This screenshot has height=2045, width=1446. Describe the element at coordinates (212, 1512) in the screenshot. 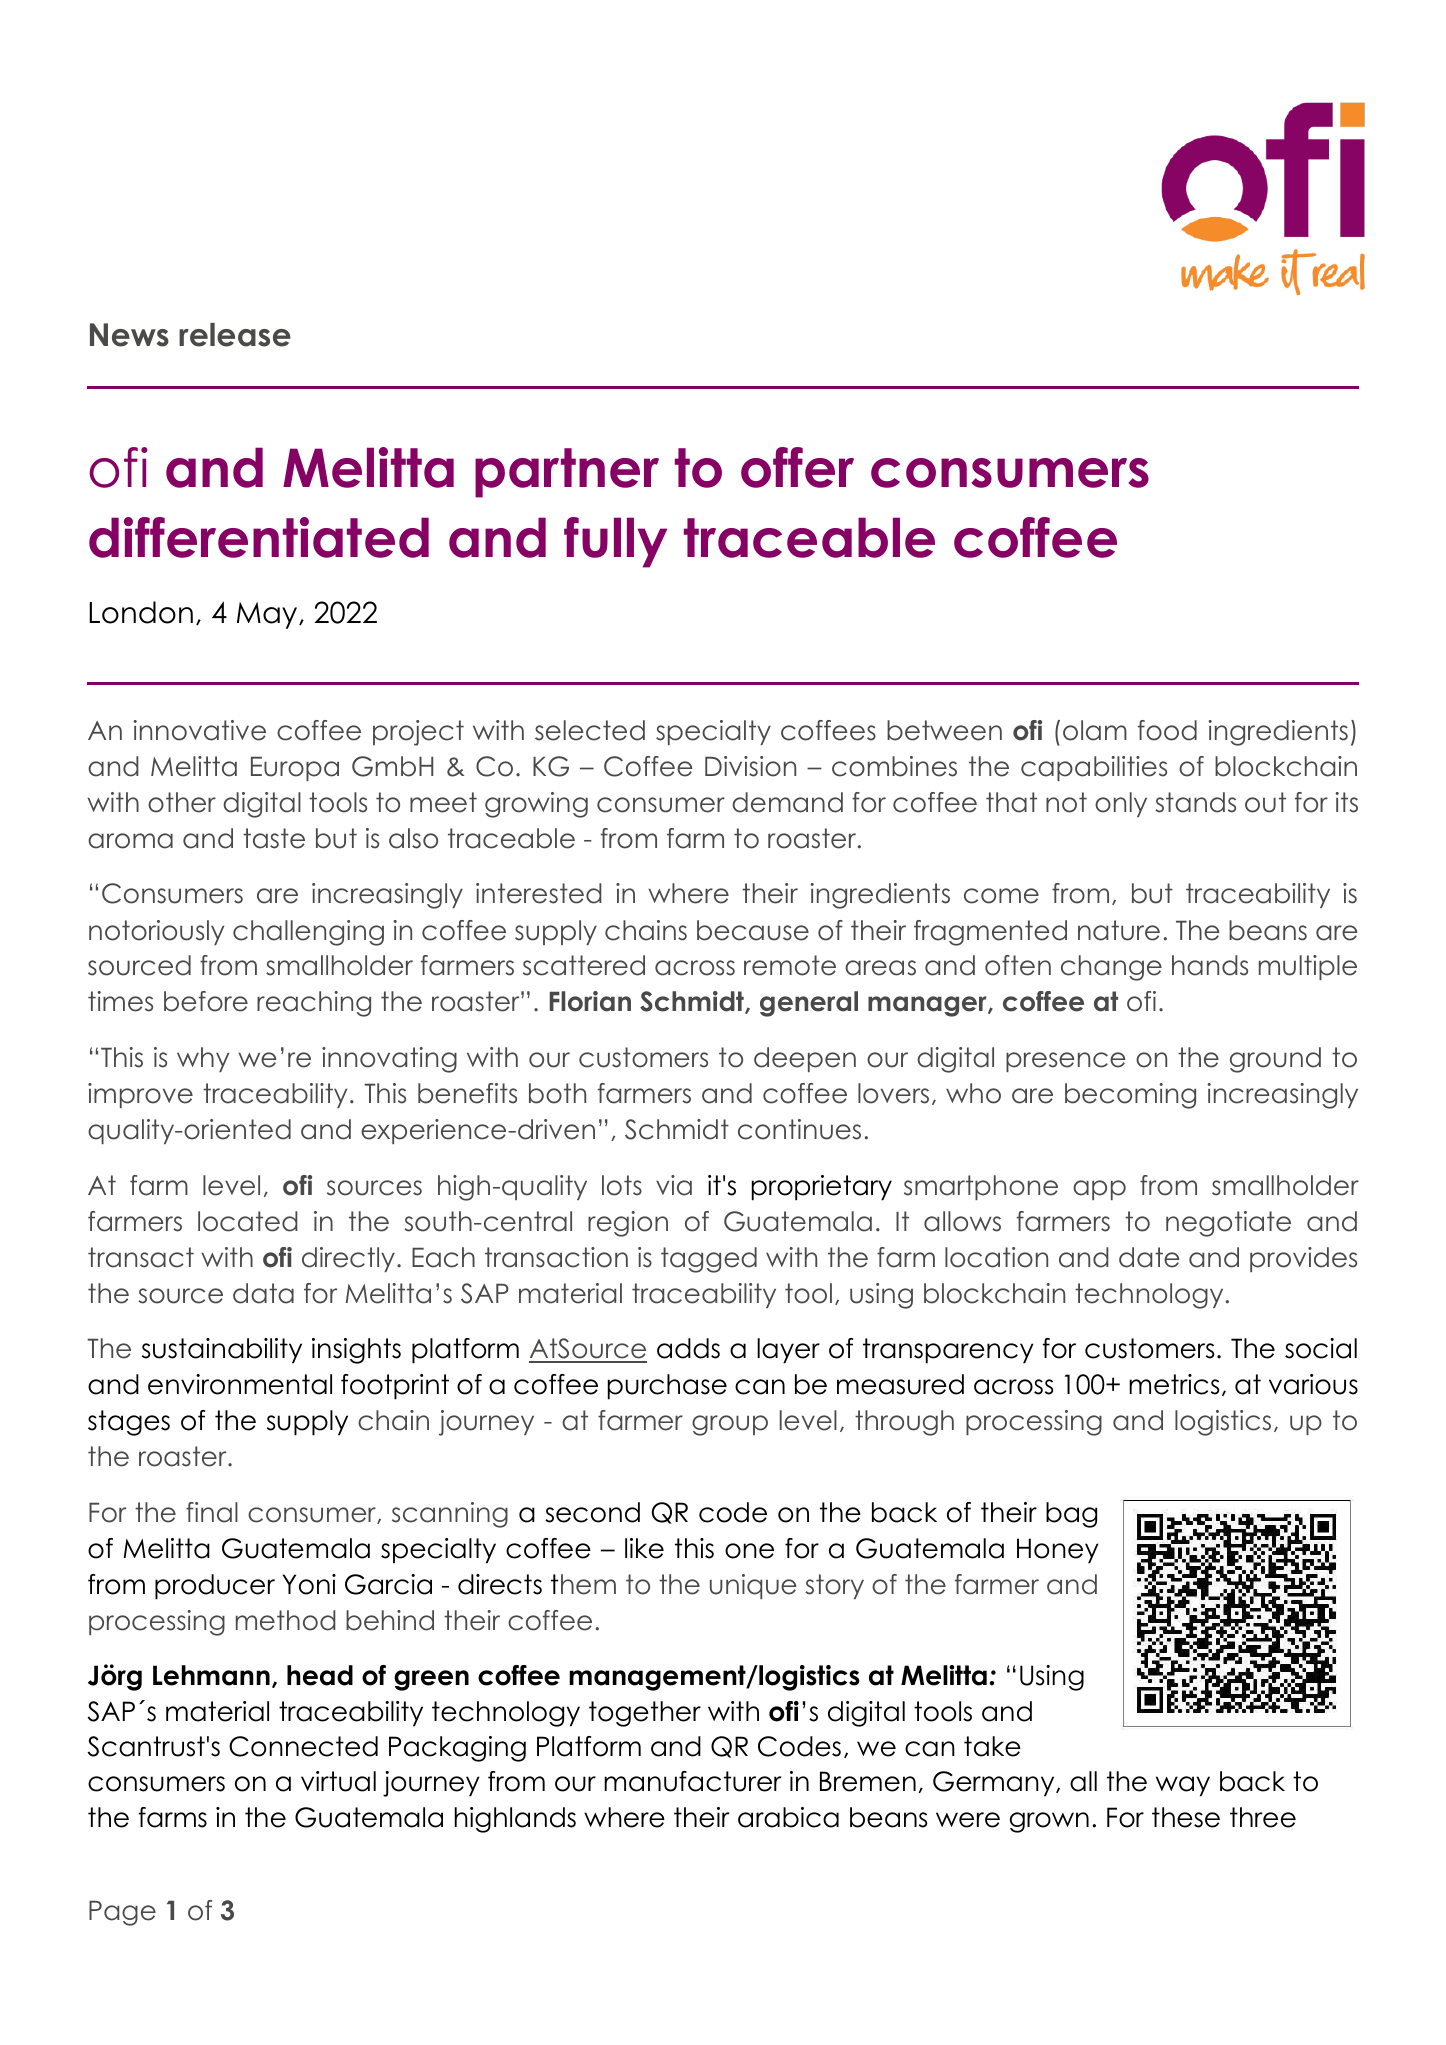

I see `final` at that location.
